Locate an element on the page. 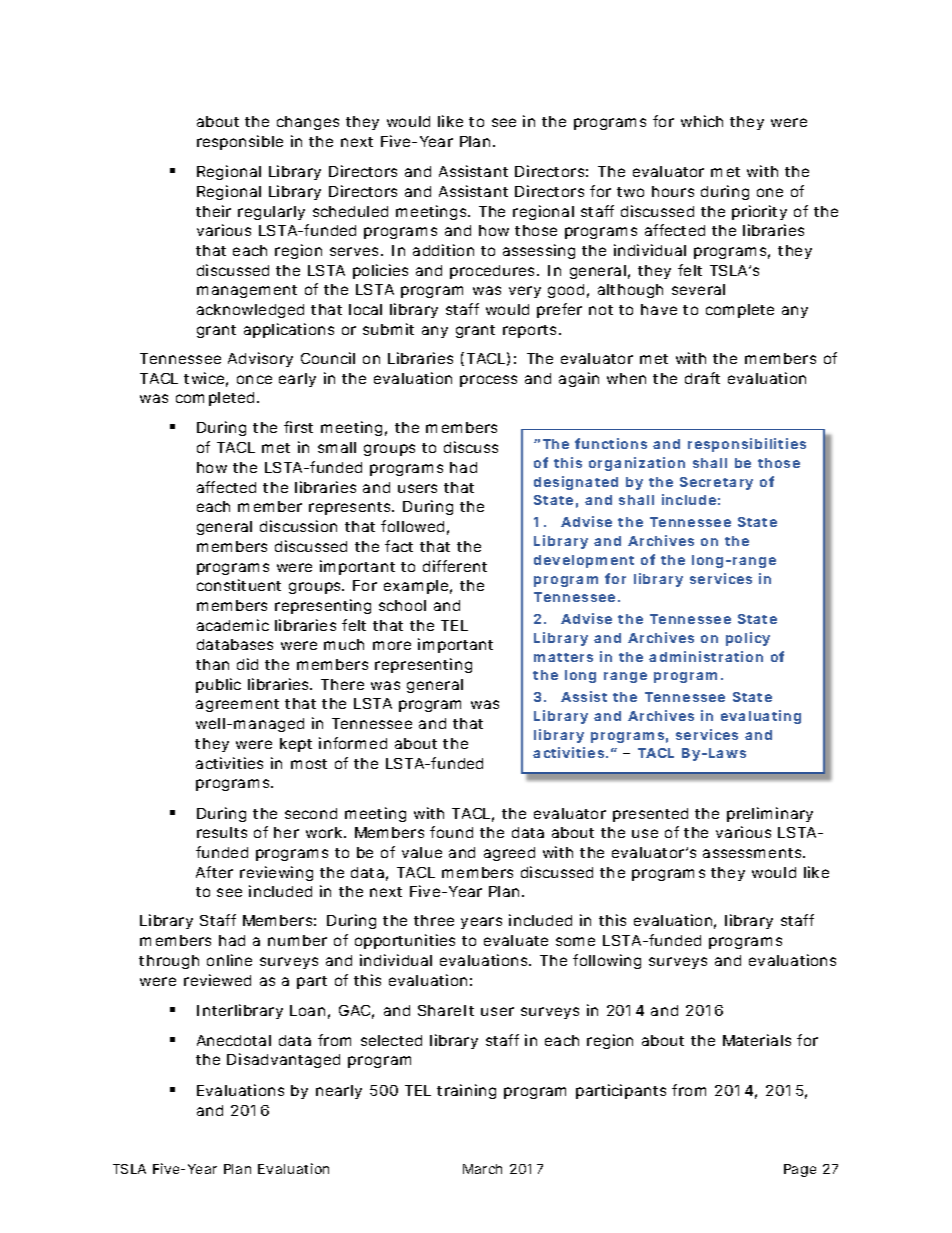 Image resolution: width=952 pixels, height=1233 pixels. which is located at coordinates (702, 121).
